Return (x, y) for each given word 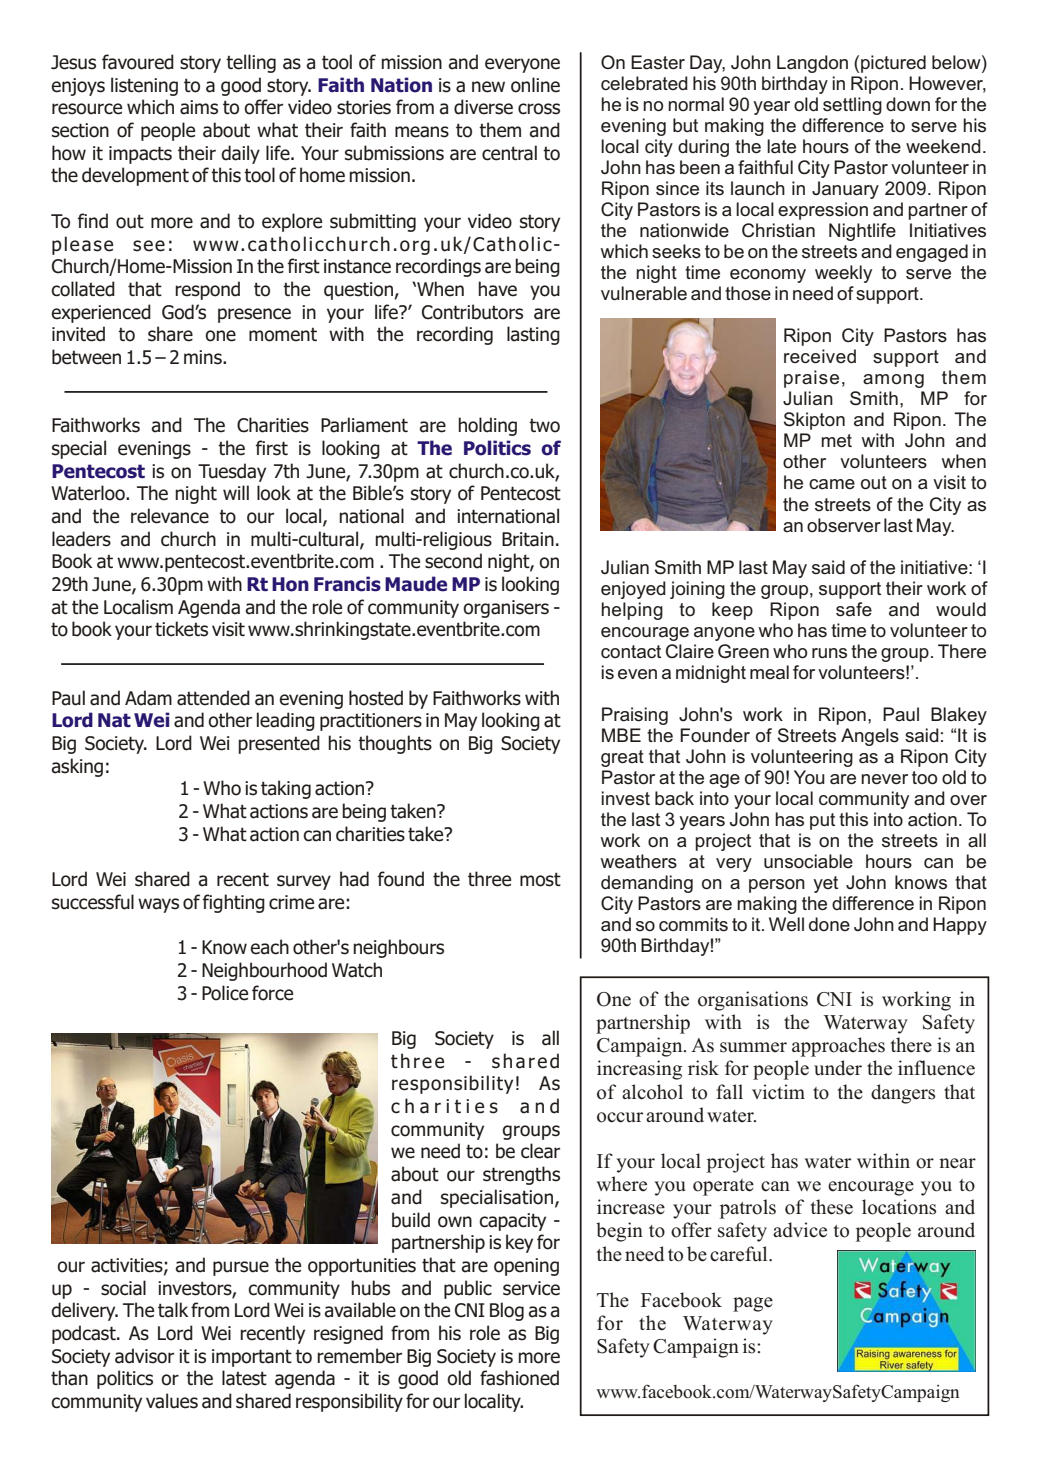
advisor (144, 1356)
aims (199, 107)
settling (852, 106)
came (832, 484)
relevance (170, 516)
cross (539, 109)
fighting (234, 903)
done (829, 924)
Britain (528, 539)
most (540, 879)
